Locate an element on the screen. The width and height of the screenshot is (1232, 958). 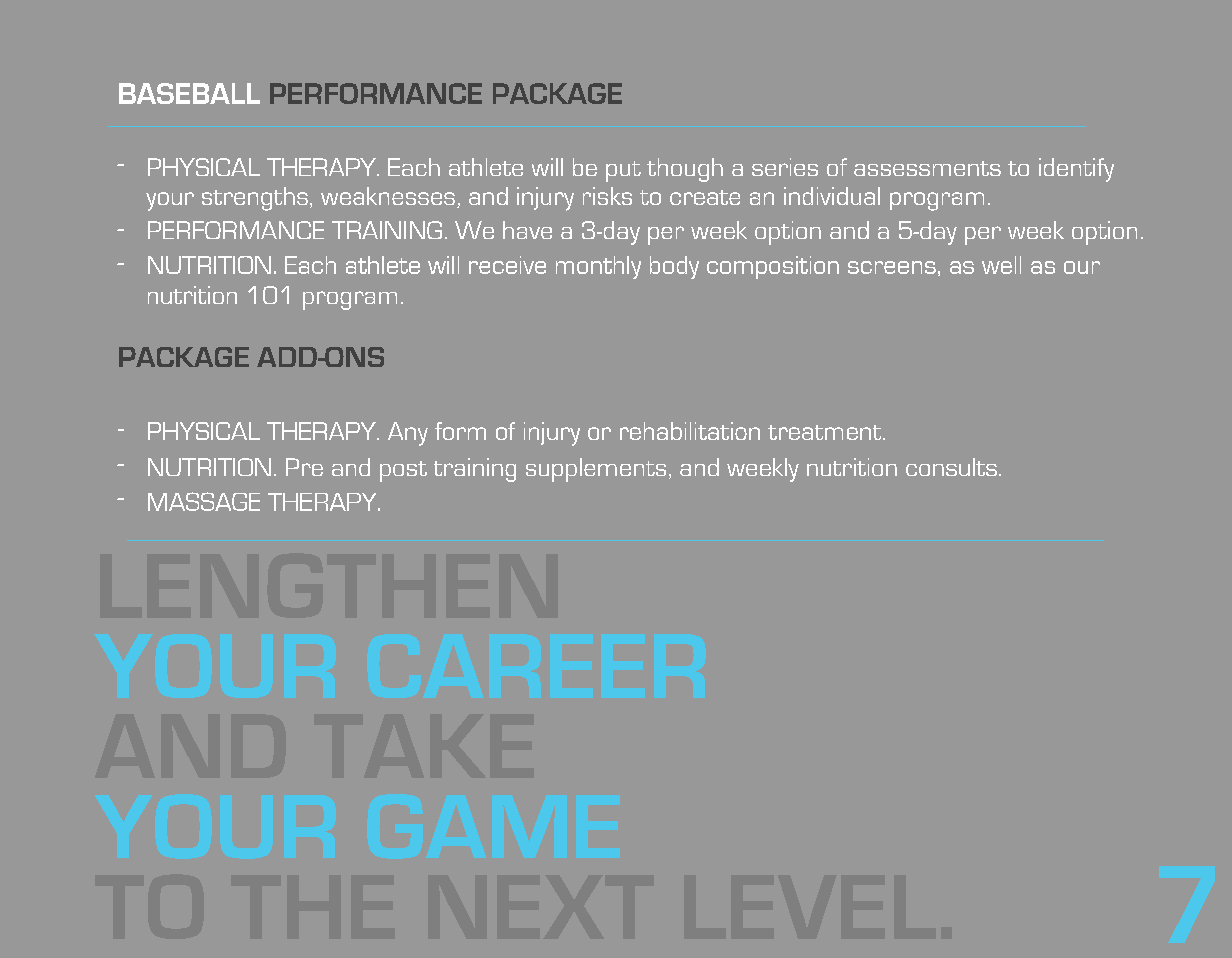
supplements is located at coordinates (596, 470).
